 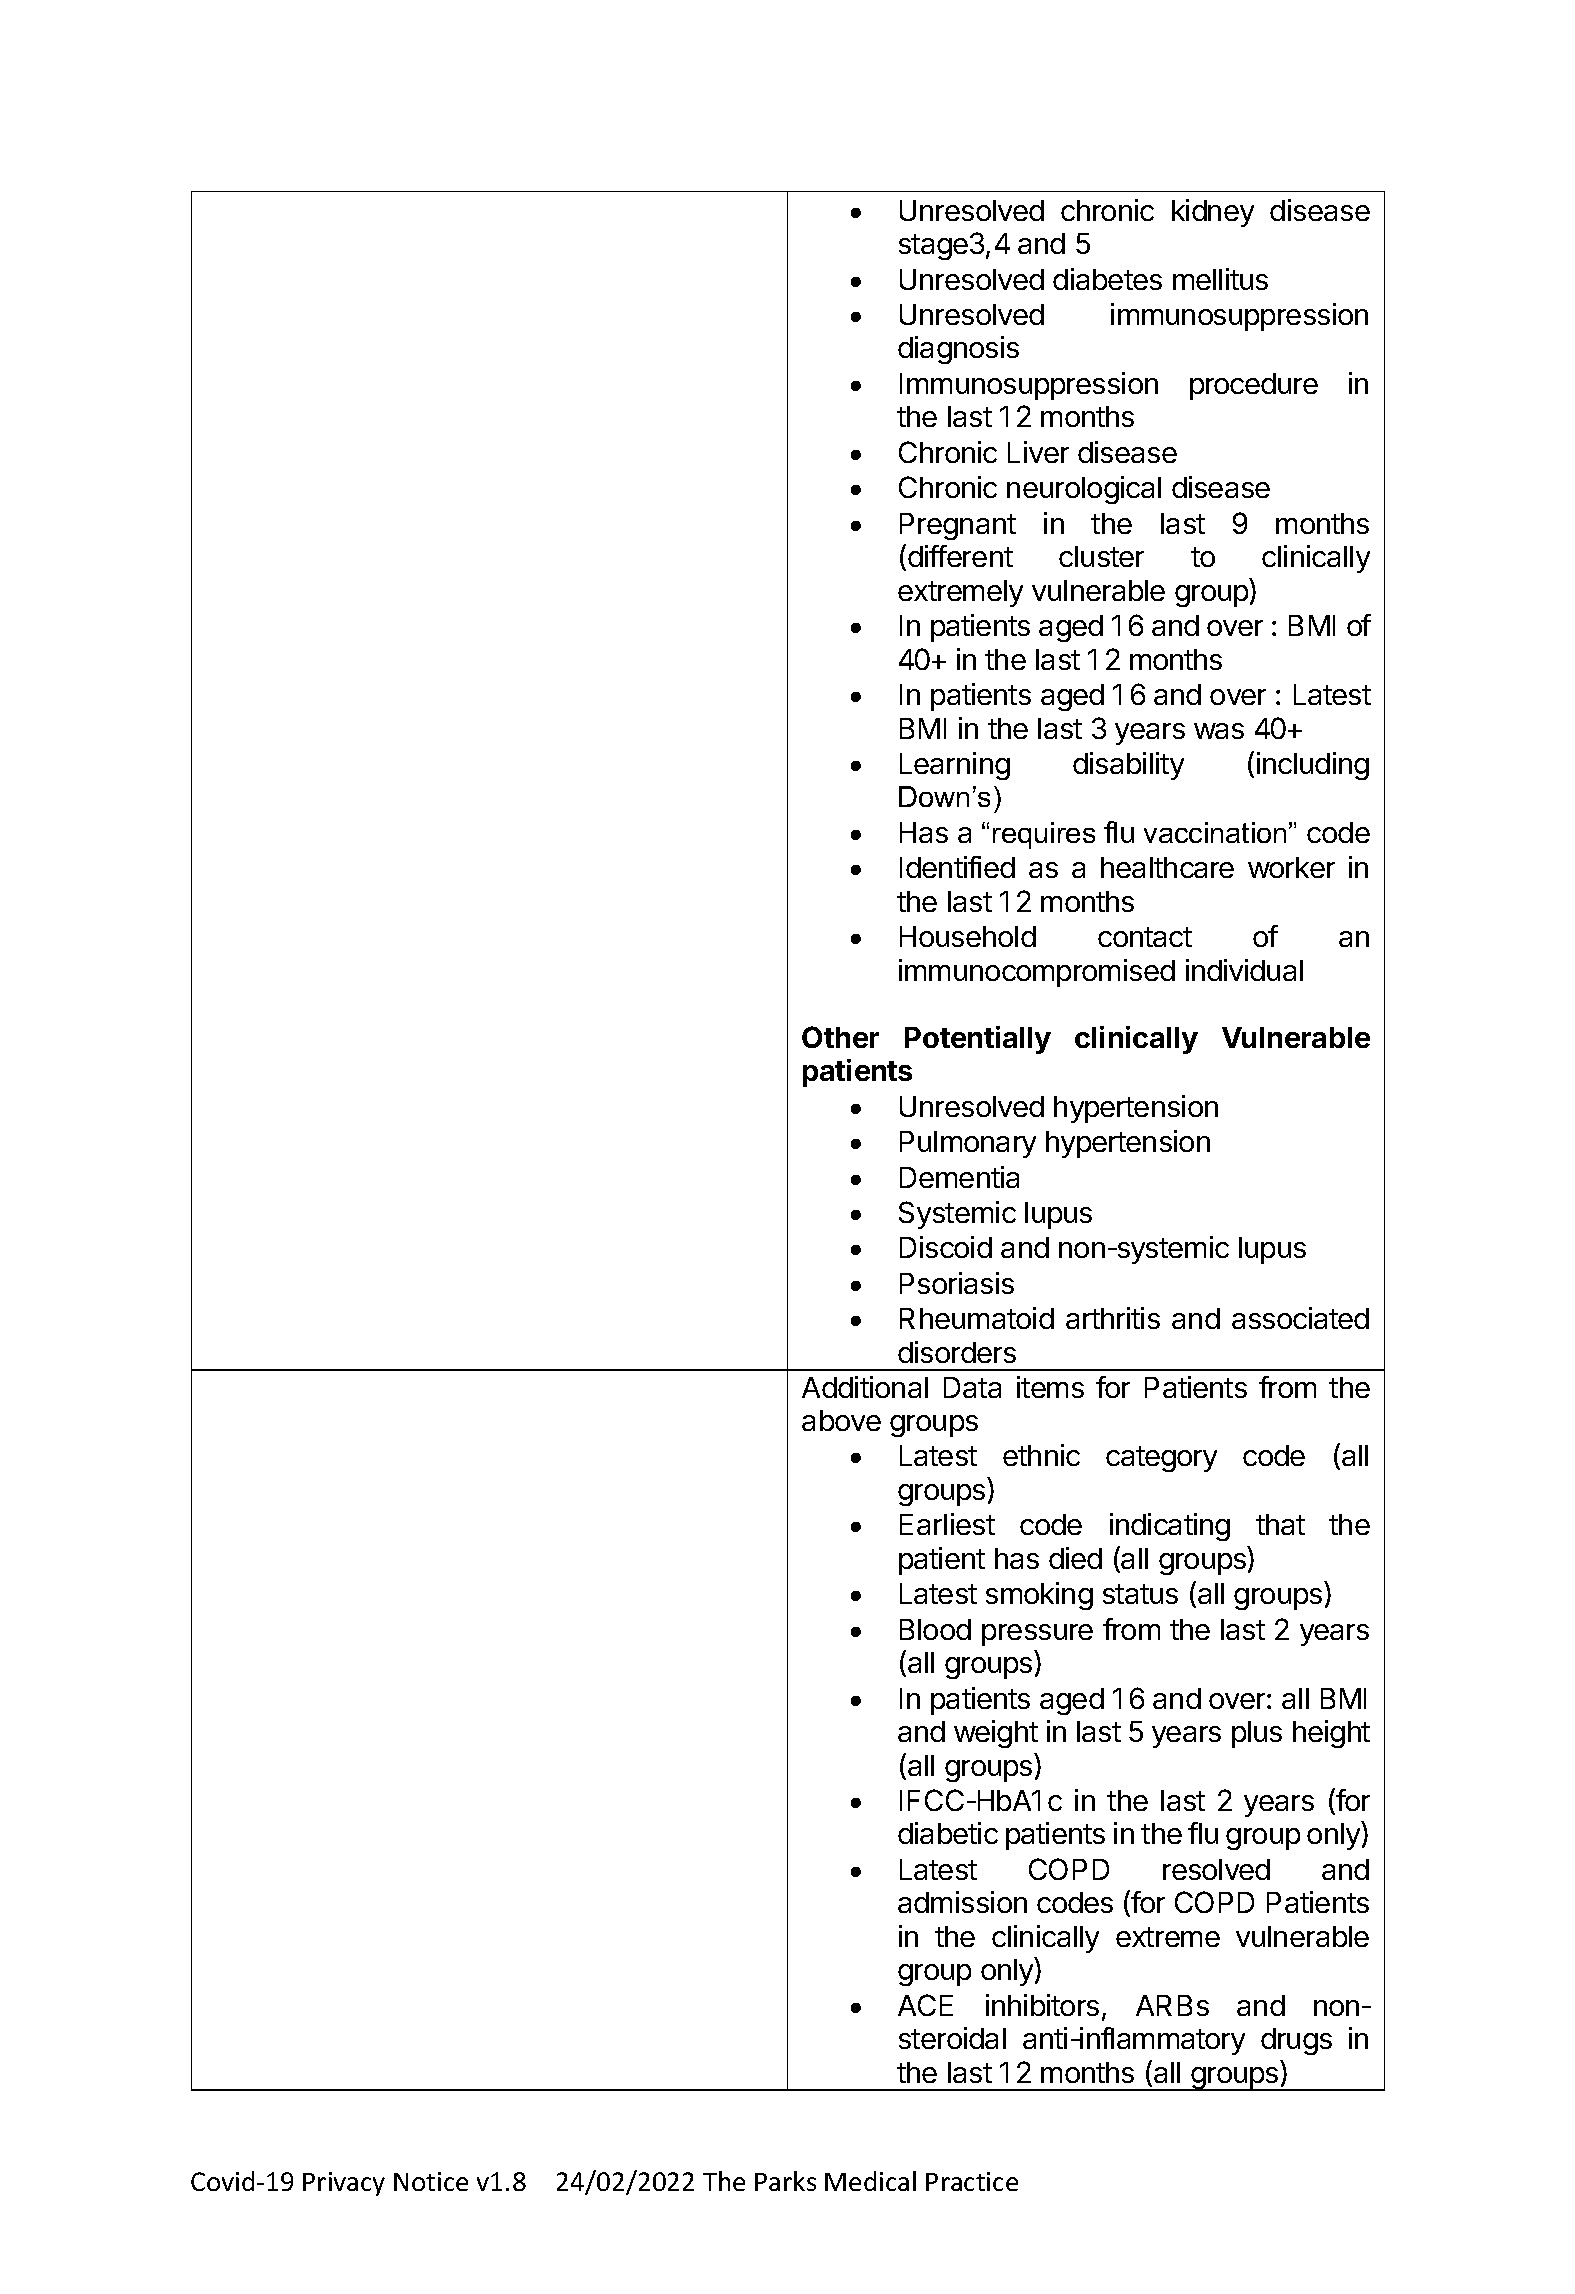 I want to click on Other, so click(x=840, y=1037).
